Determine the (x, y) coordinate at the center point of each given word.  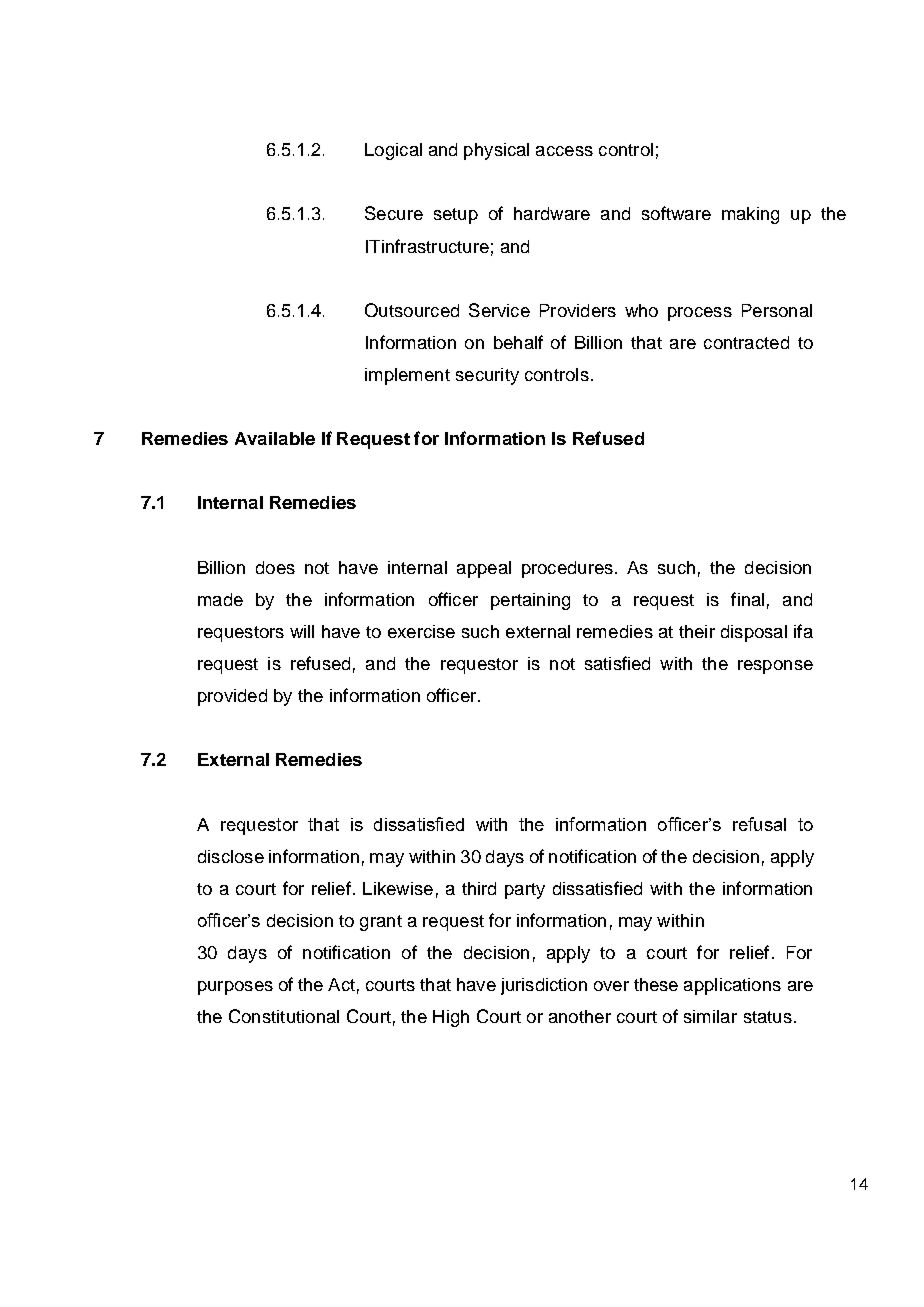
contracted (746, 342)
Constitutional (284, 1016)
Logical (393, 151)
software (676, 213)
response (775, 667)
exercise (421, 631)
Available (275, 438)
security (487, 376)
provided (232, 697)
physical (496, 151)
